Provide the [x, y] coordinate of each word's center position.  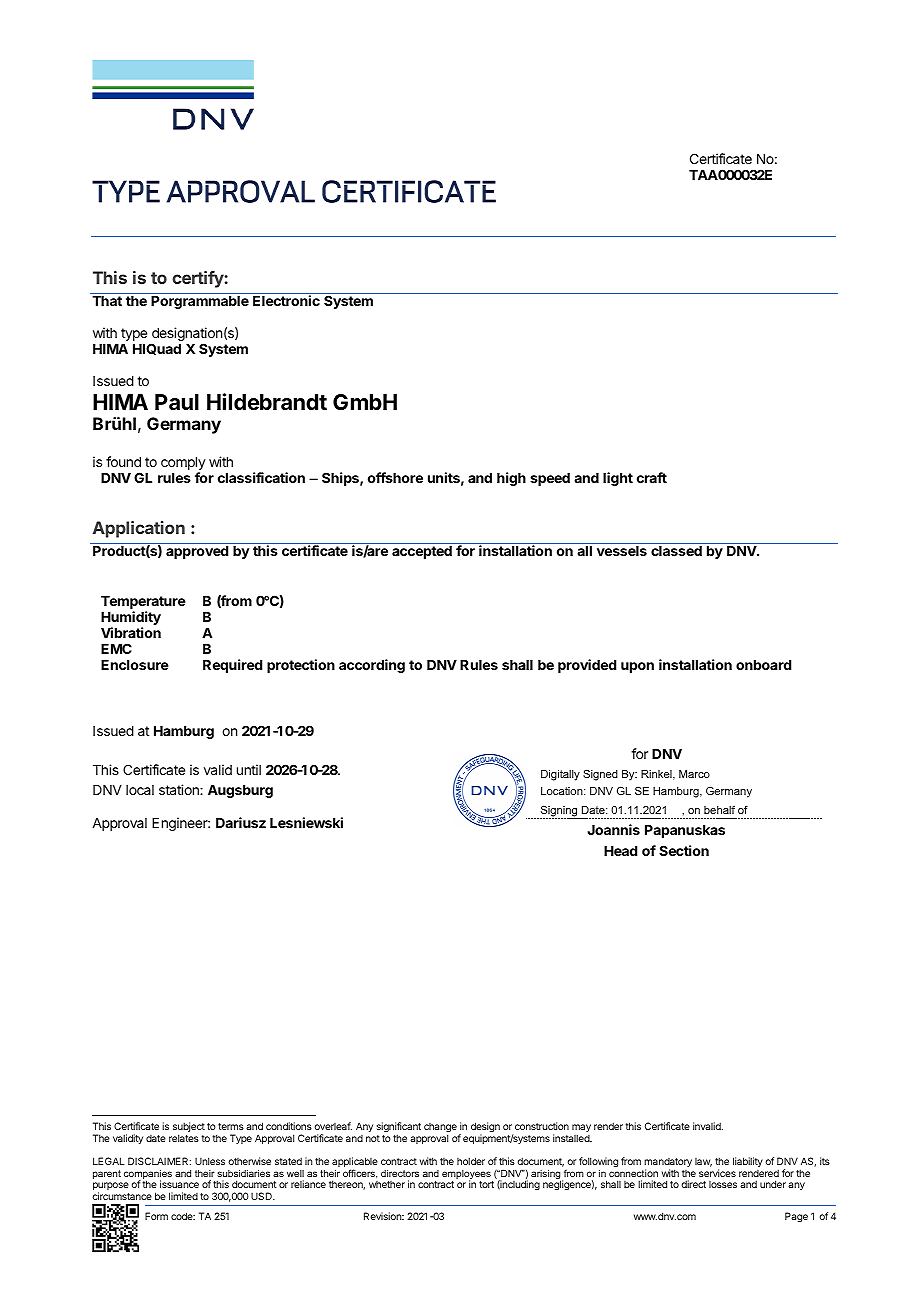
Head [620, 851]
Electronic [286, 300]
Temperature [143, 604]
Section [684, 850]
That [107, 301]
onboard [763, 665]
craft [652, 477]
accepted [422, 552]
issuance [179, 1184]
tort [486, 1184]
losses [723, 1184]
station [180, 789]
